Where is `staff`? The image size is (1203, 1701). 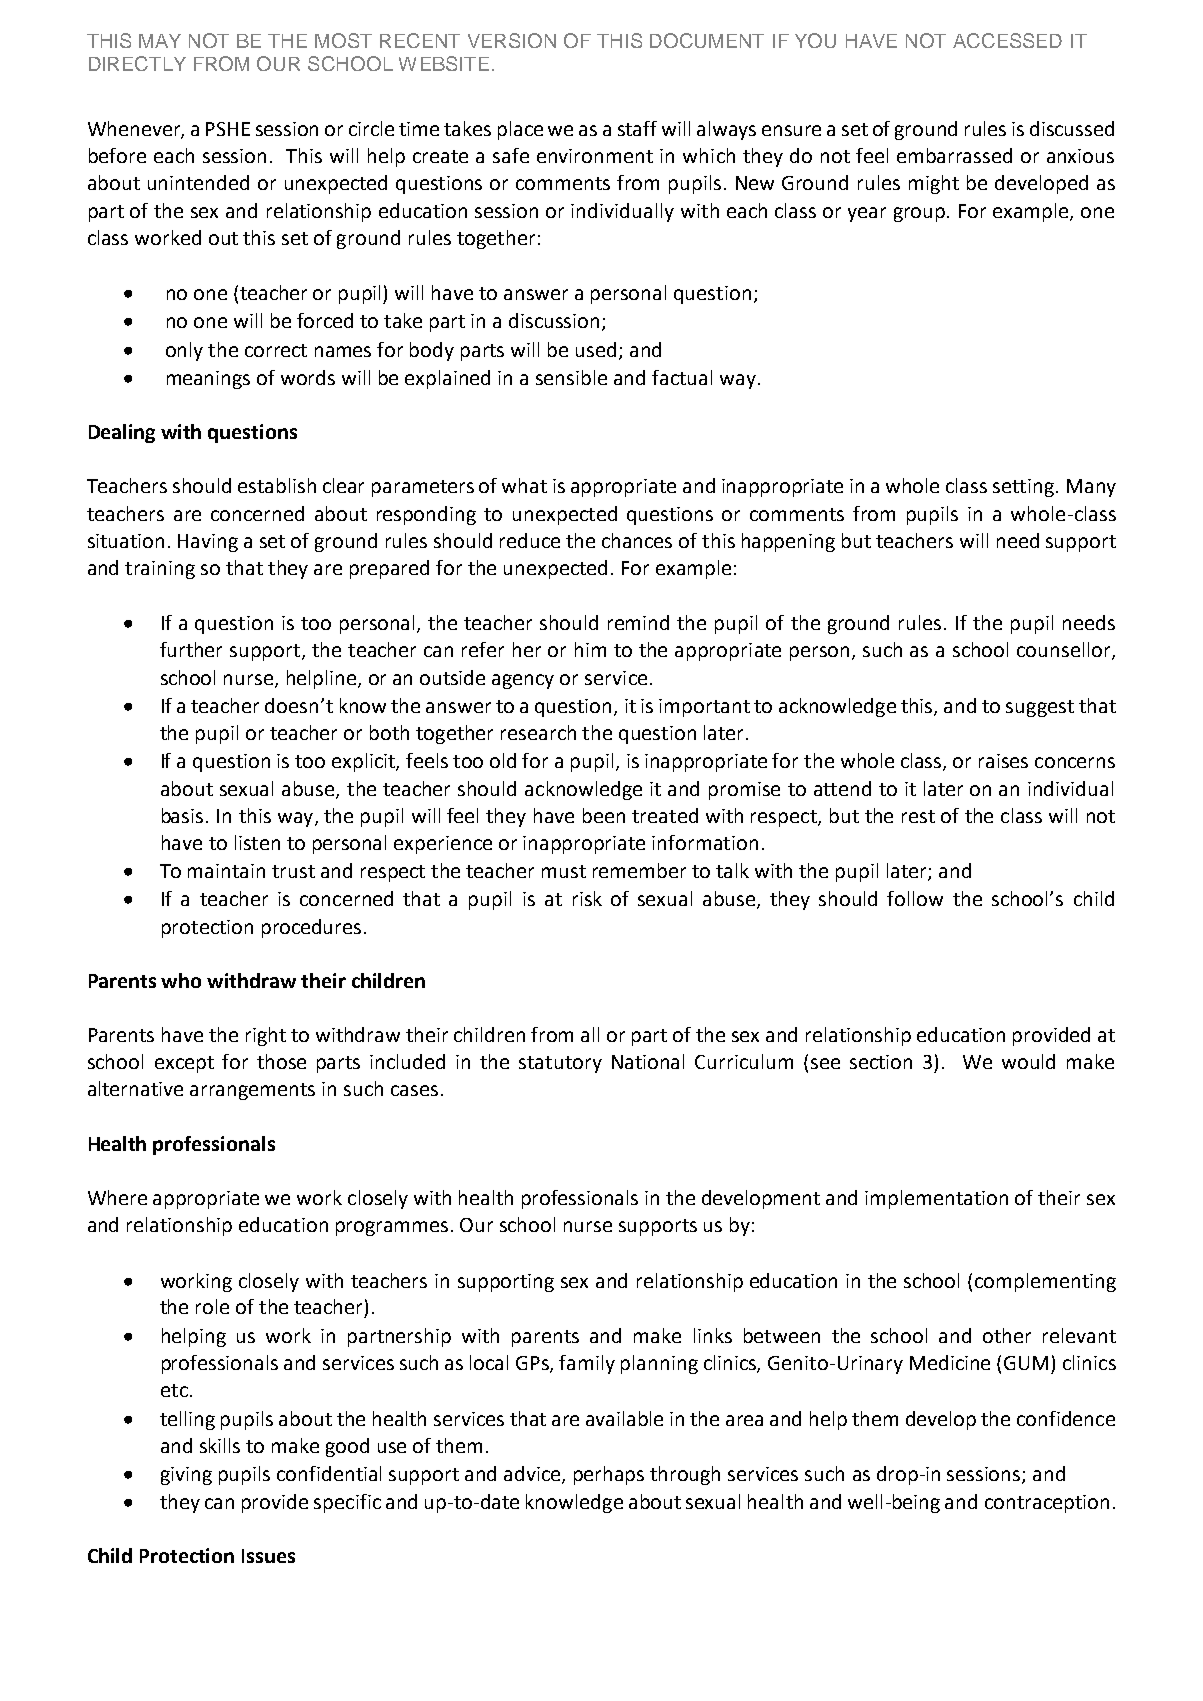
staff is located at coordinates (637, 128).
